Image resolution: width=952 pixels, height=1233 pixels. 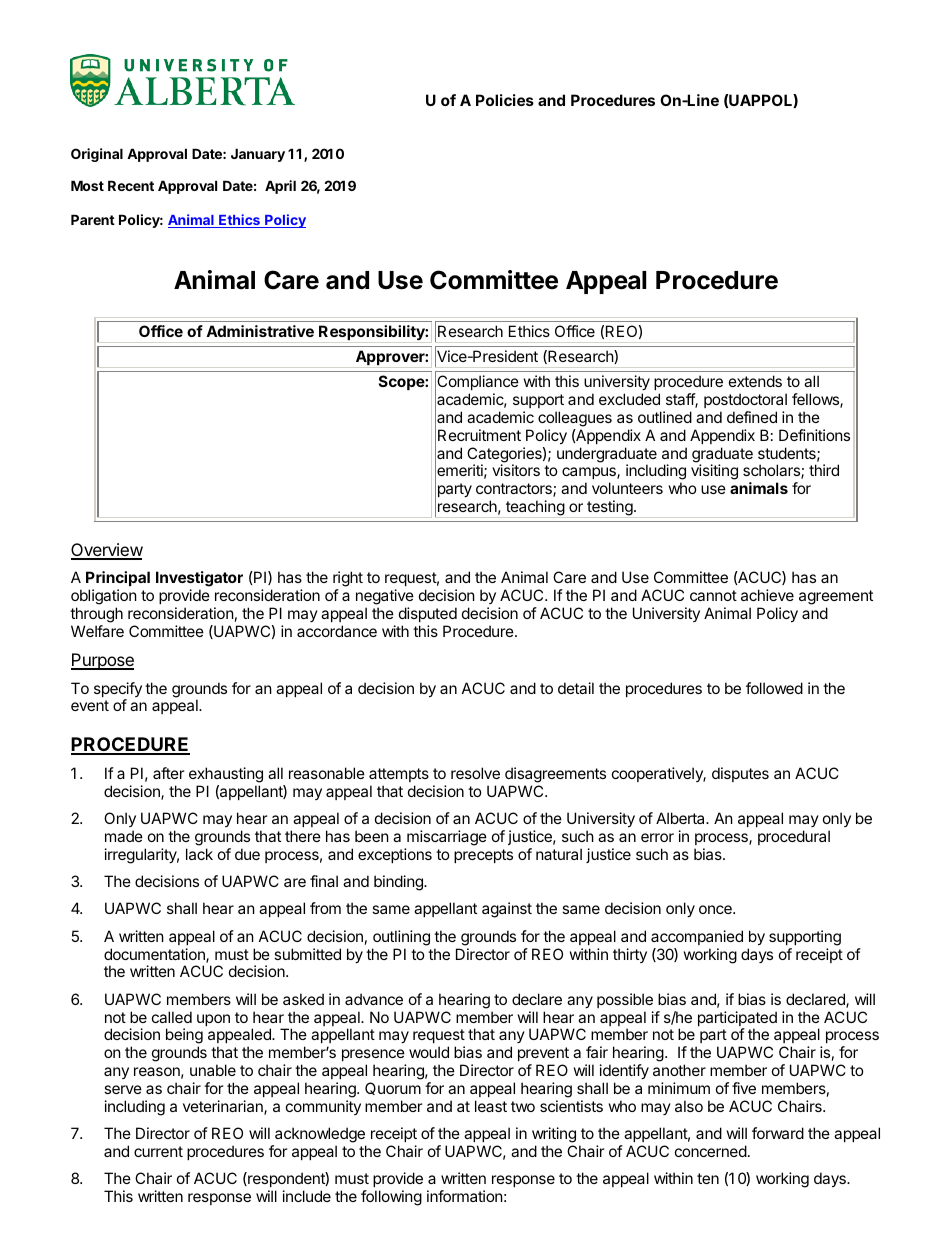 What do you see at coordinates (107, 551) in the screenshot?
I see `Overview` at bounding box center [107, 551].
